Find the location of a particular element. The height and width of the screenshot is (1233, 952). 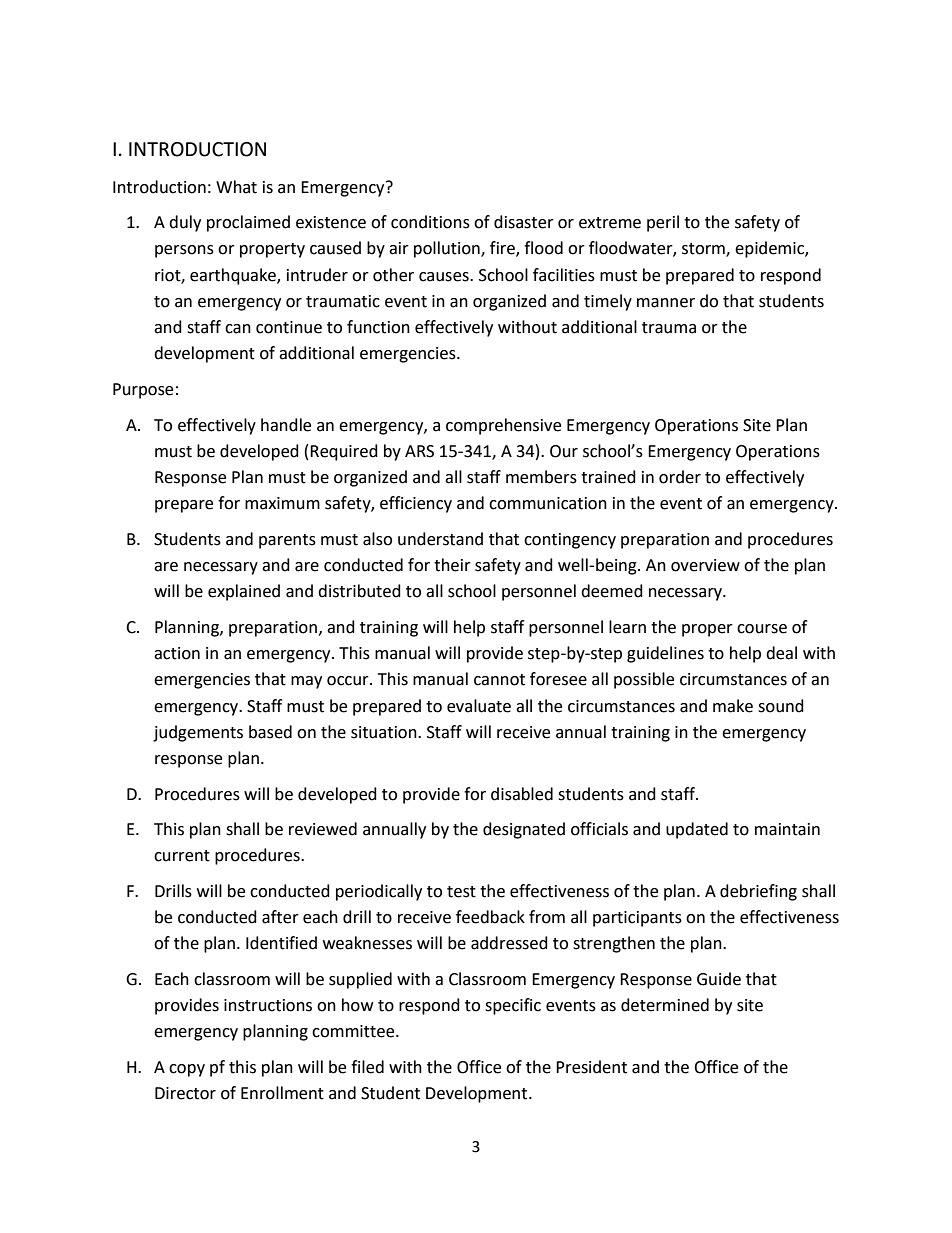

peril is located at coordinates (663, 223).
